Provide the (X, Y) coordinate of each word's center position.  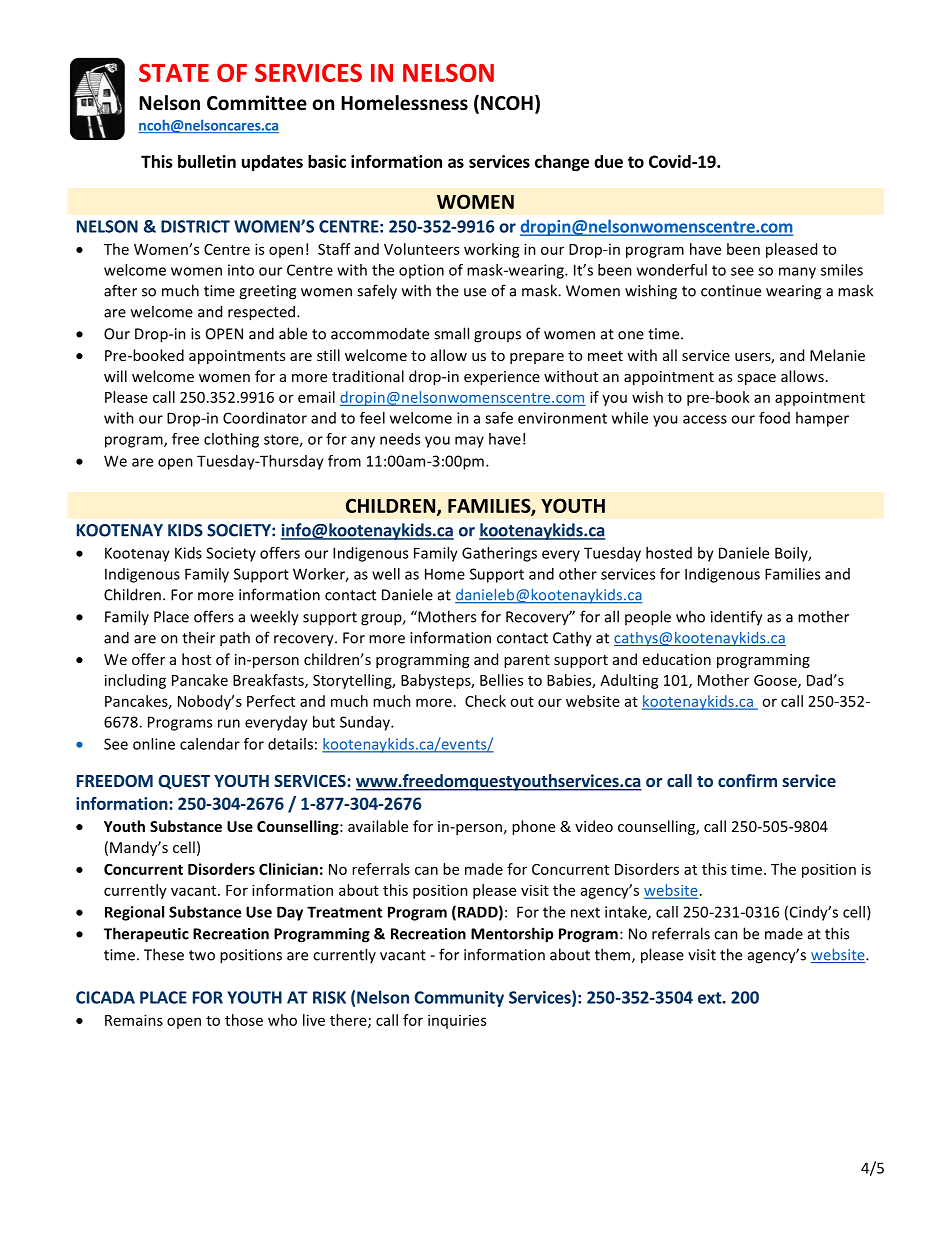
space (756, 379)
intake (627, 913)
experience (502, 378)
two (202, 955)
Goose (776, 681)
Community (459, 999)
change (562, 163)
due (608, 161)
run (229, 723)
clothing (231, 440)
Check (485, 701)
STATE (174, 73)
